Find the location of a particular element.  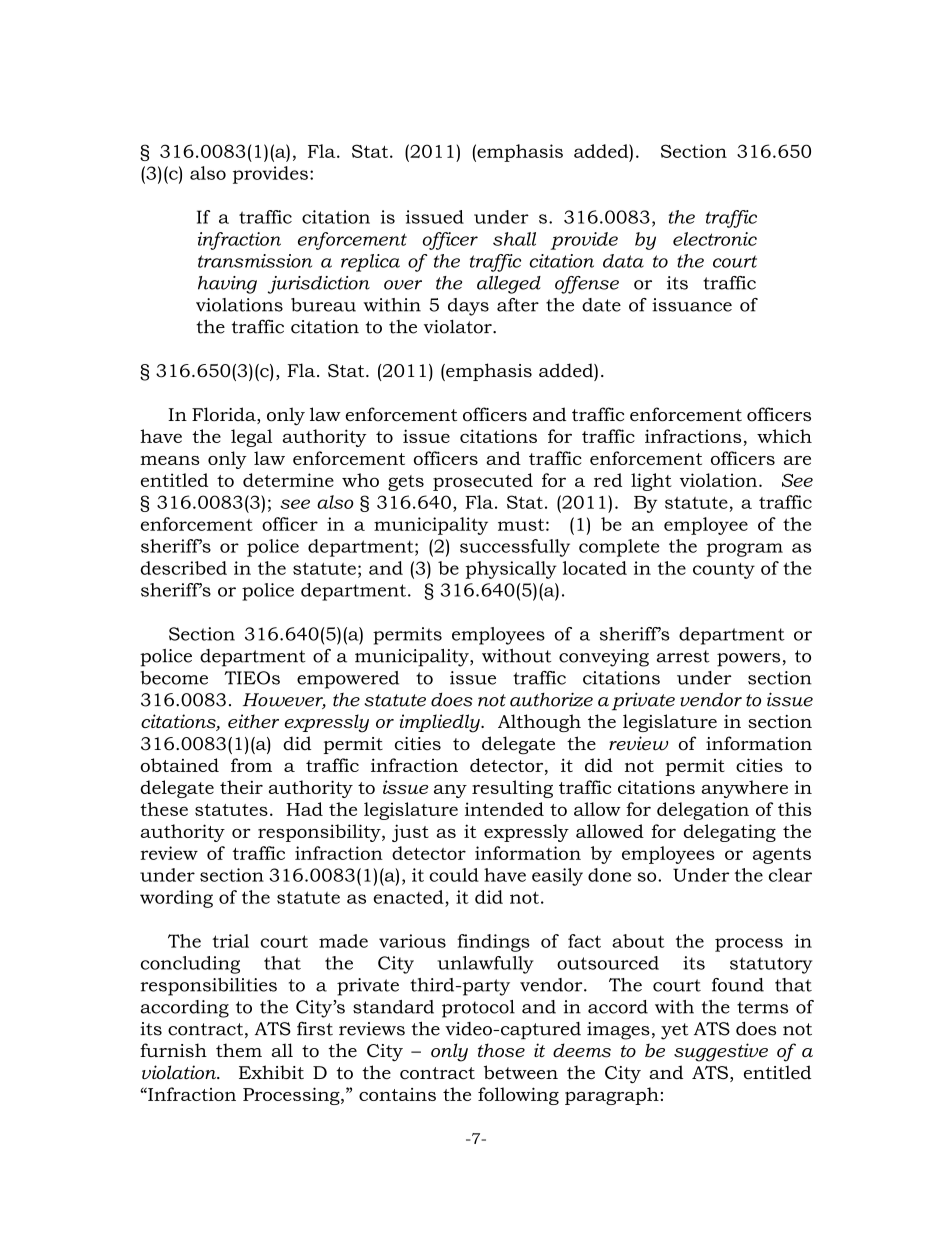

their is located at coordinates (241, 787).
